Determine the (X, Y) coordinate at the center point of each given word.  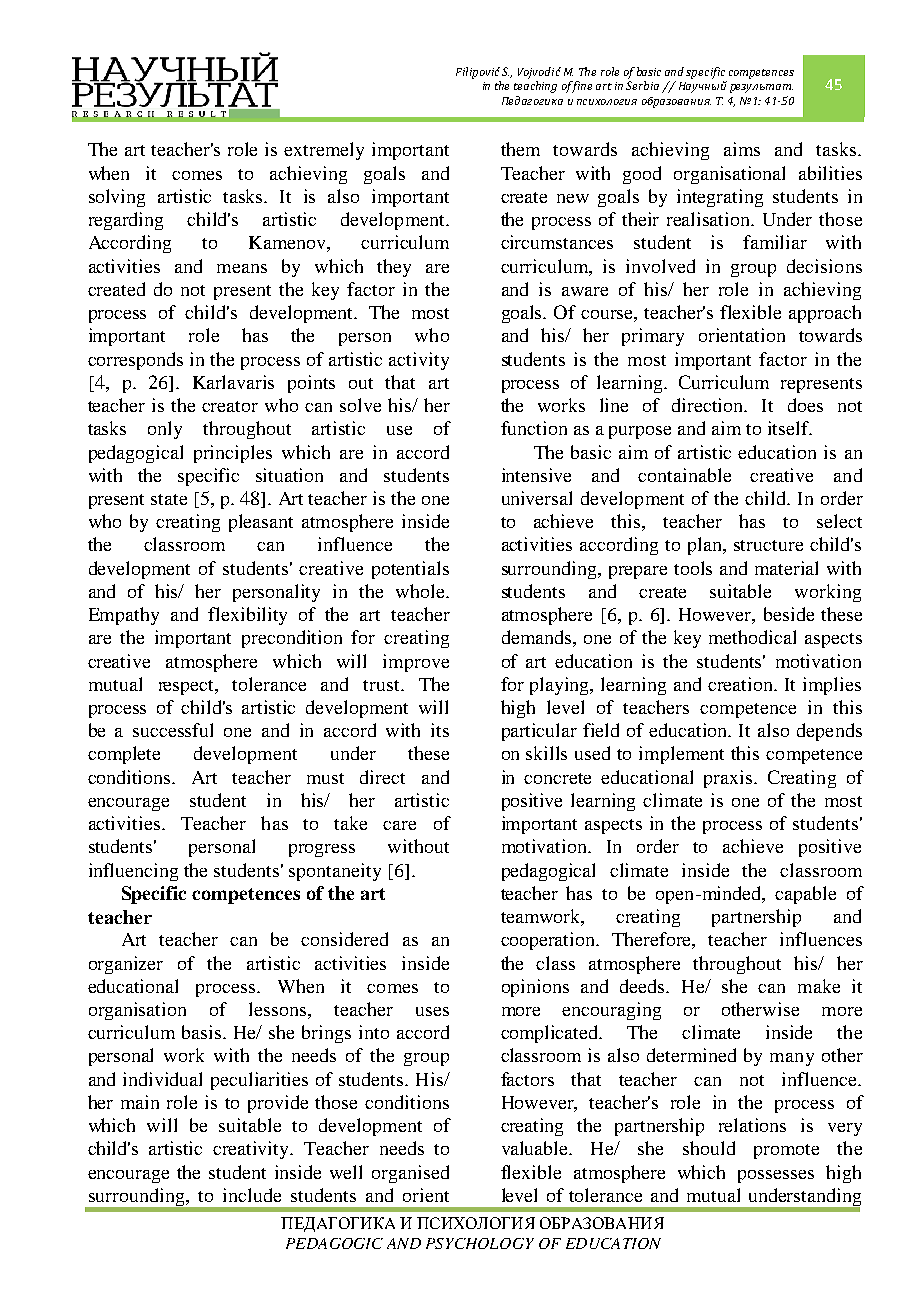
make (819, 986)
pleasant (261, 523)
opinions (535, 988)
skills (546, 753)
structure (768, 545)
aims (742, 149)
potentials (410, 570)
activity (419, 361)
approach (825, 314)
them (520, 149)
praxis (729, 779)
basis (203, 1032)
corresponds (135, 361)
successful (173, 730)
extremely (324, 151)
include (252, 1195)
